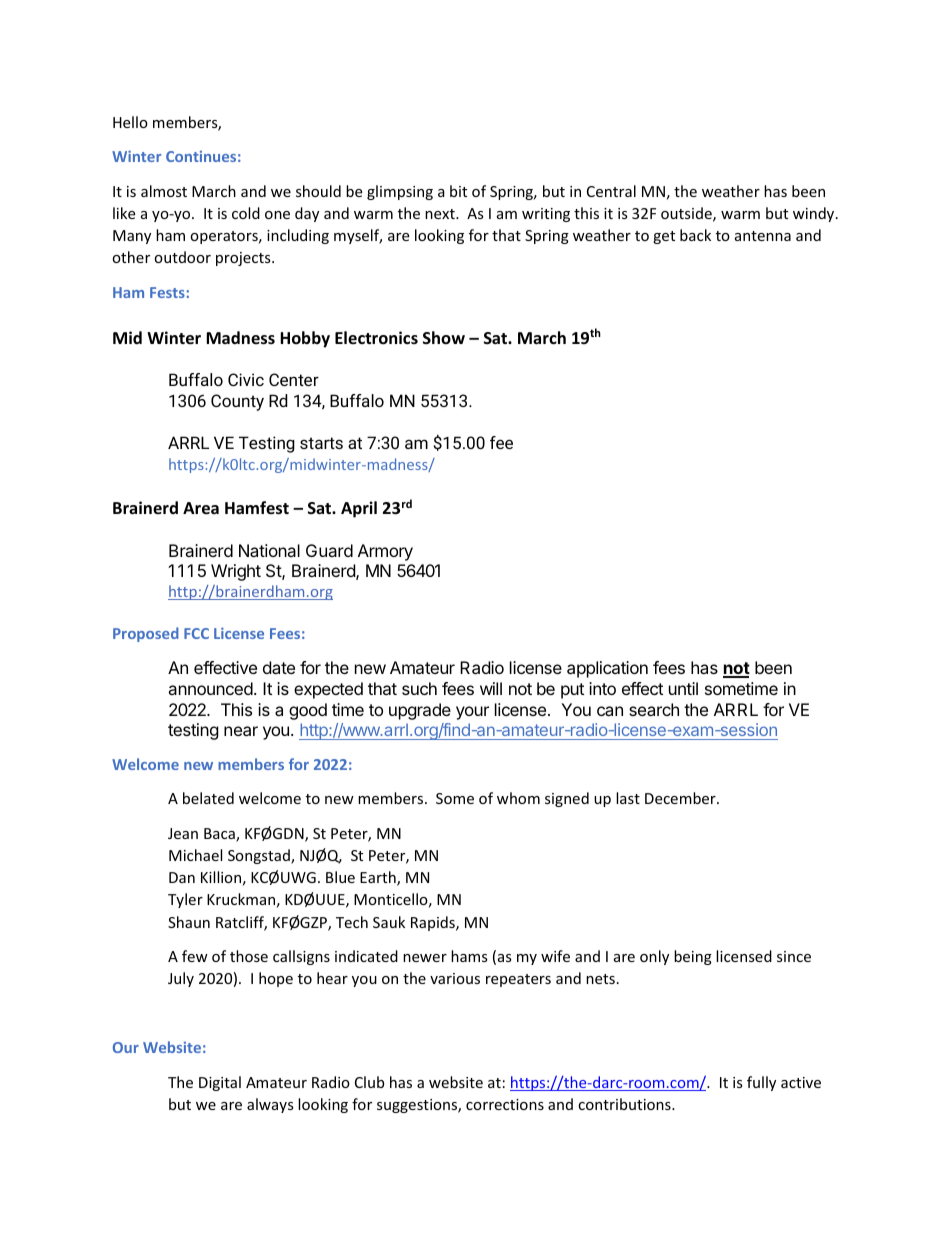 The height and width of the document is (1233, 952). Describe the element at coordinates (220, 1083) in the document. I see `Digital` at that location.
